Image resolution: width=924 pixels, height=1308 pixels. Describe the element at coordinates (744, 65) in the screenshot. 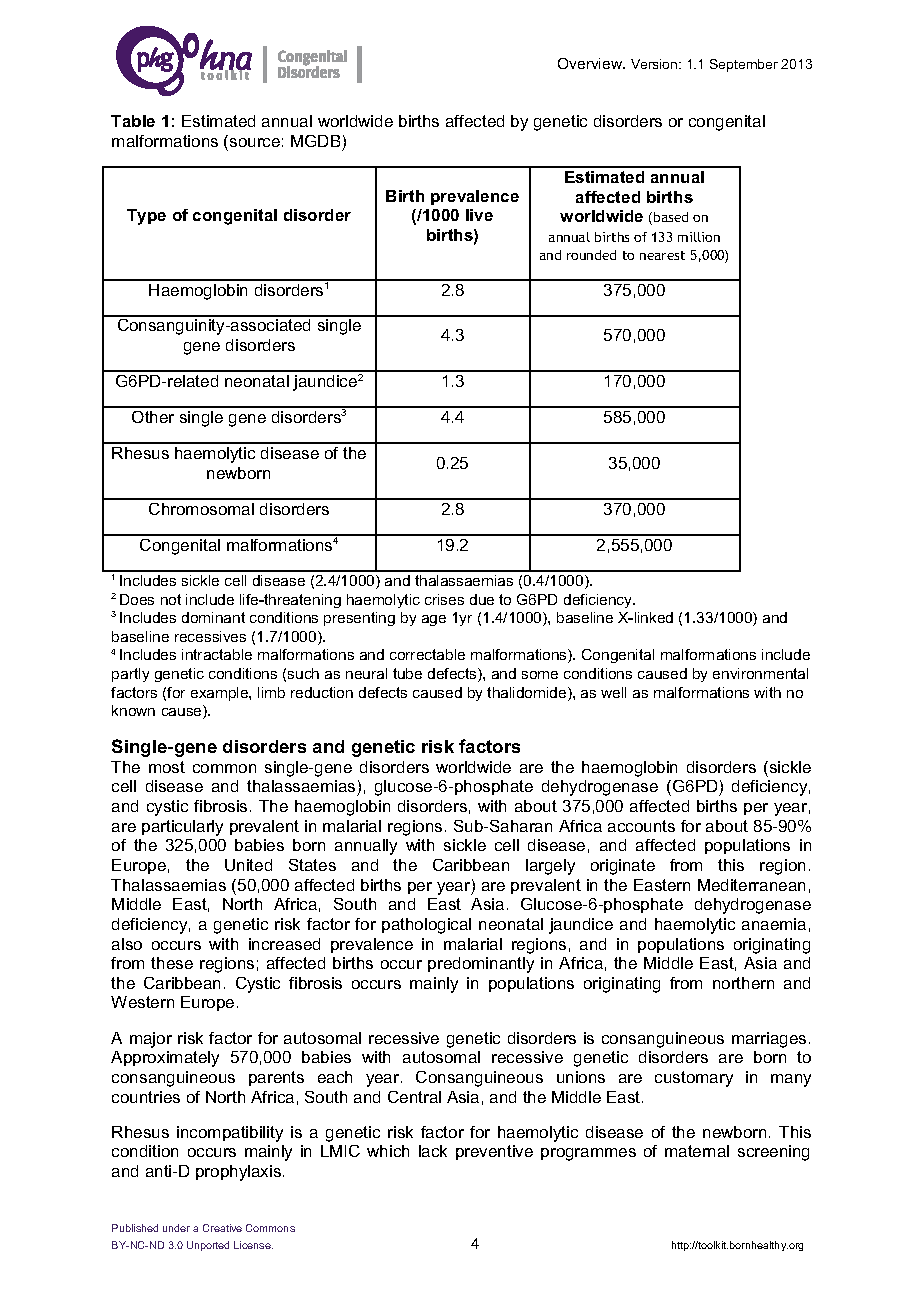

I see `September` at that location.
